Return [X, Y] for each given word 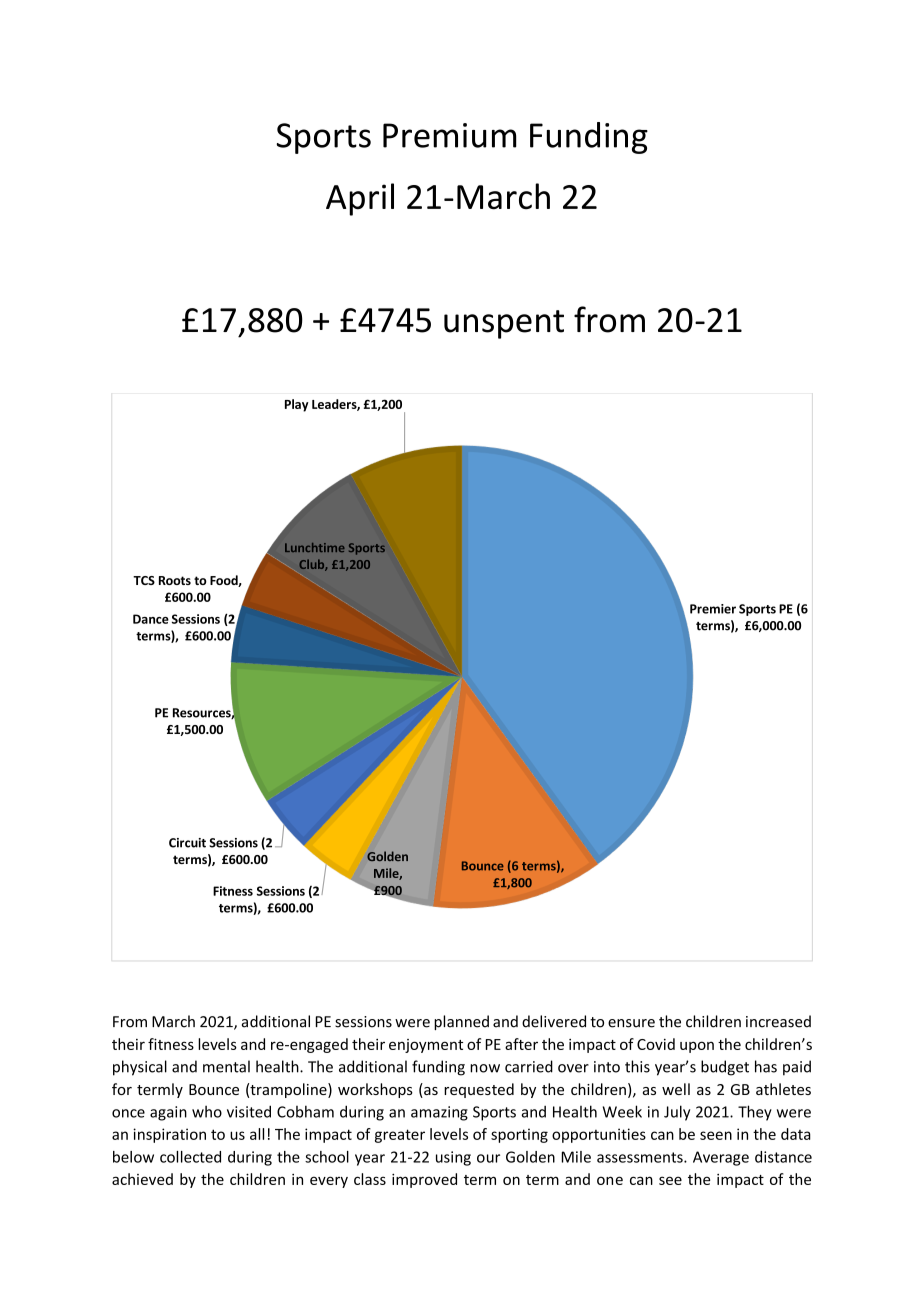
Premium [450, 135]
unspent [504, 324]
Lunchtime [315, 547]
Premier [713, 609]
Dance [151, 619]
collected [190, 1157]
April [360, 199]
